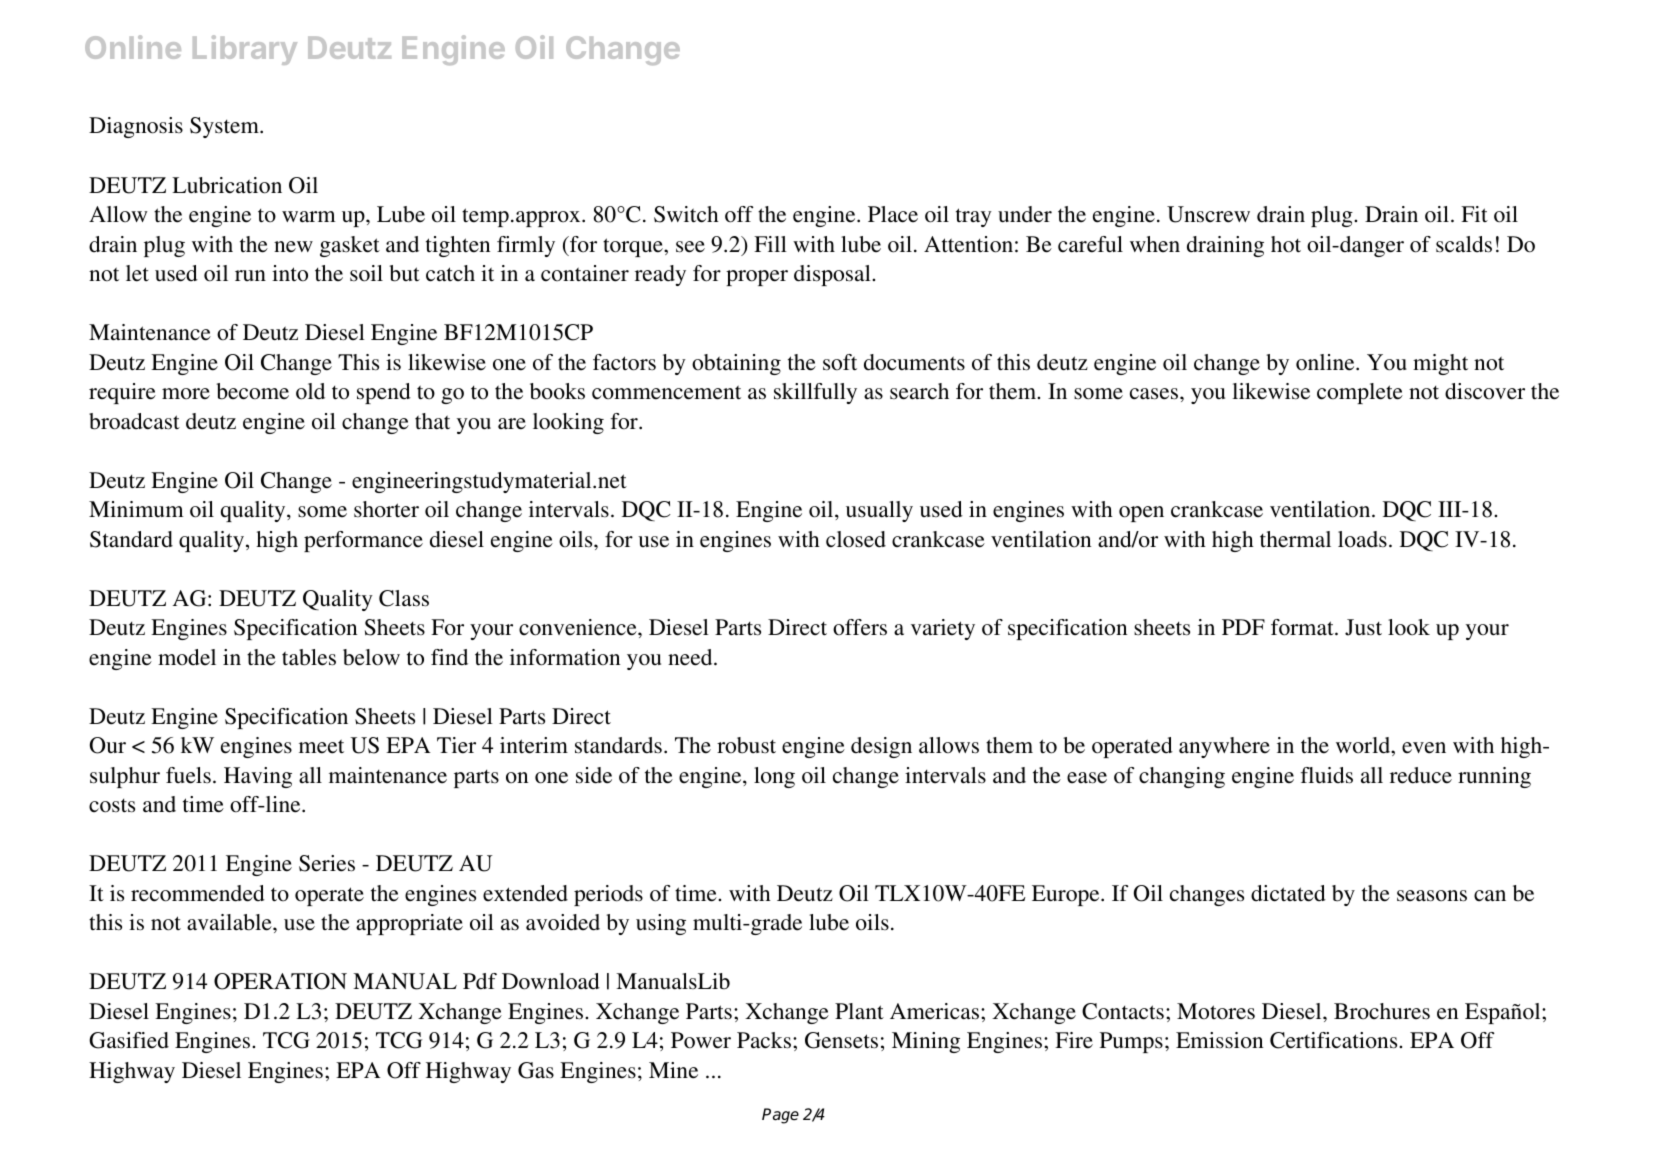 The height and width of the screenshot is (1171, 1656). I want to click on fluids, so click(1327, 775).
